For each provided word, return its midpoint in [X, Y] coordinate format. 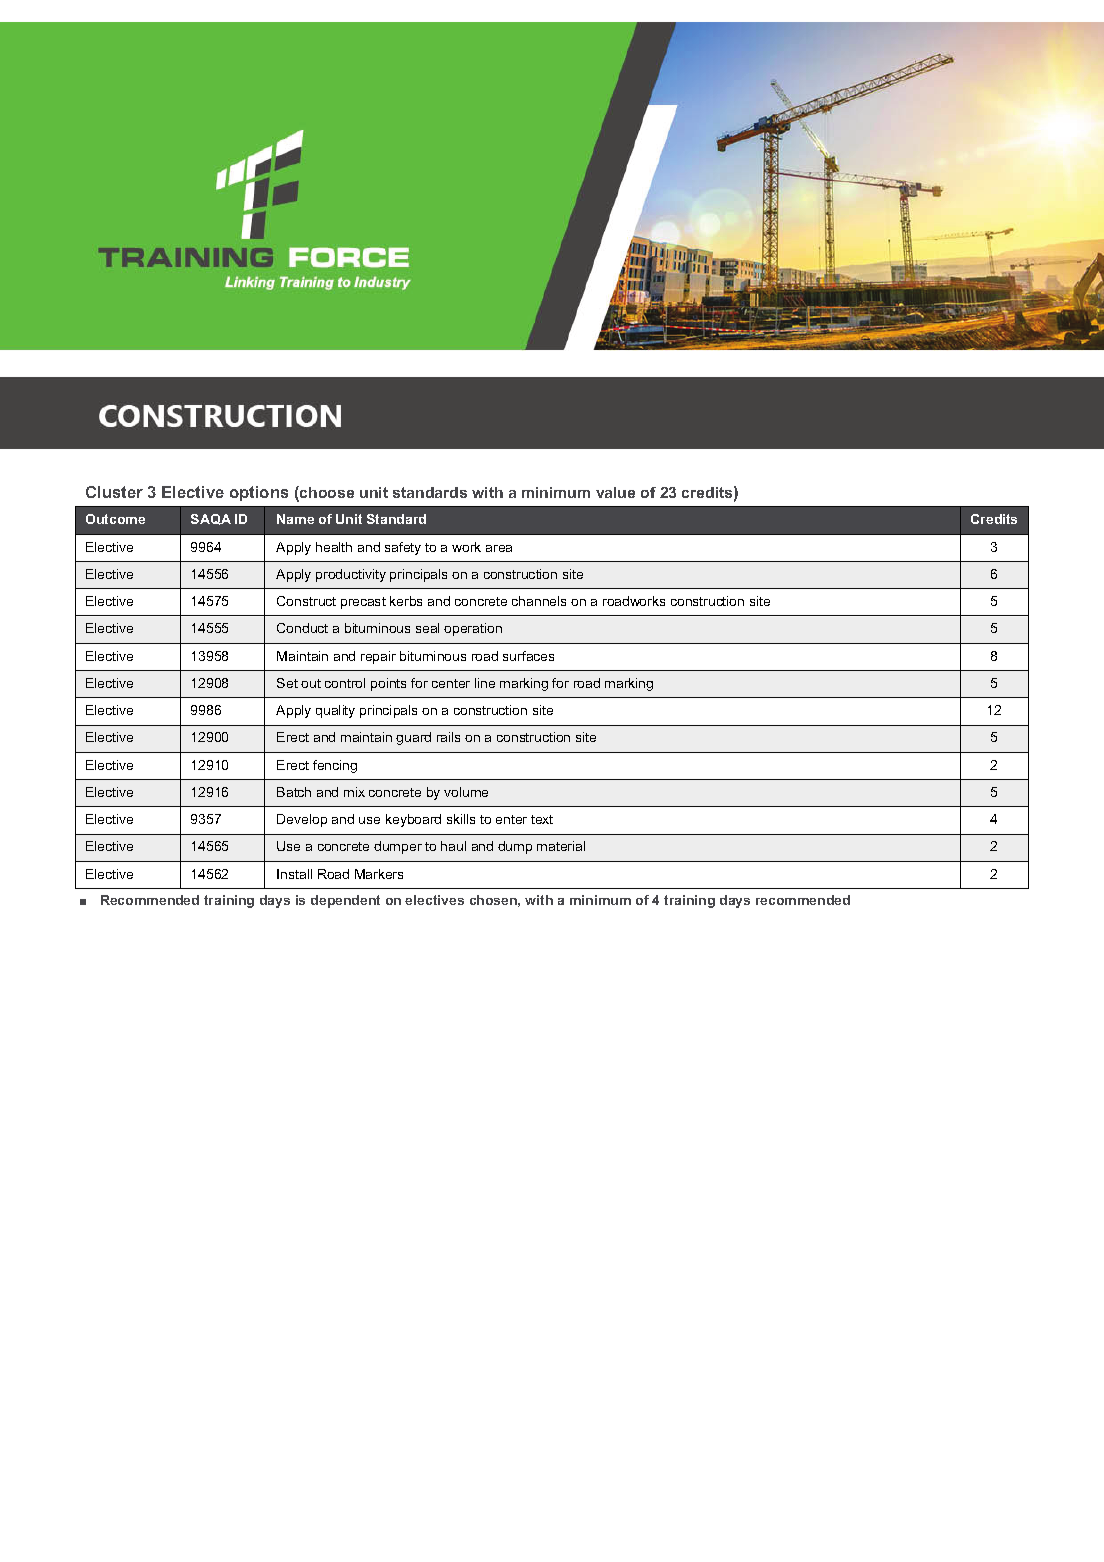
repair [378, 657]
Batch [294, 792]
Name [295, 519]
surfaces [528, 656]
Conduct [302, 628]
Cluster [114, 492]
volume [466, 792]
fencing [335, 766]
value [615, 492]
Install [294, 874]
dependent [345, 901]
